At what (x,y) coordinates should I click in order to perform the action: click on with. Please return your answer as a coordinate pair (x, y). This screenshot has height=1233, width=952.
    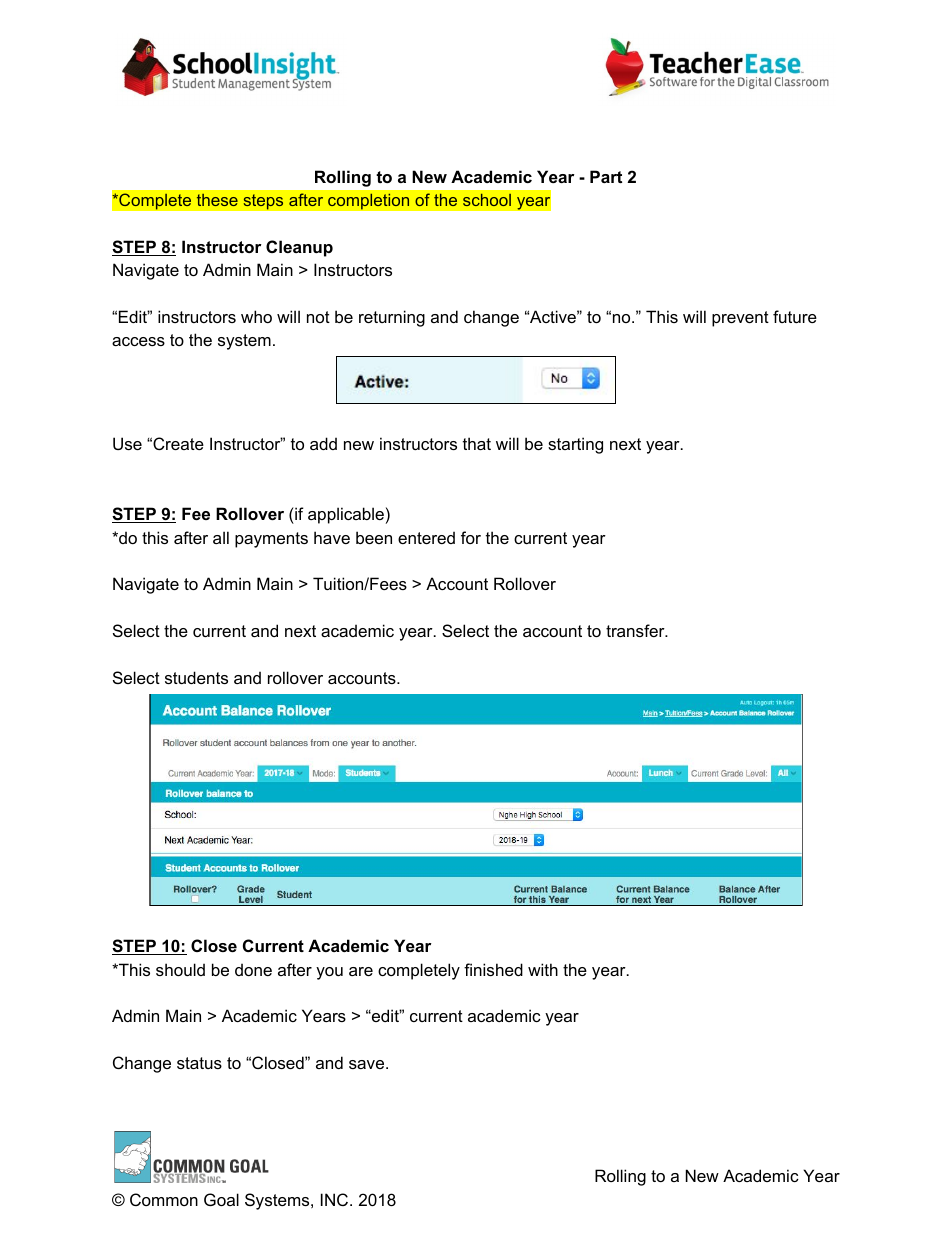
    Looking at the image, I should click on (543, 969).
